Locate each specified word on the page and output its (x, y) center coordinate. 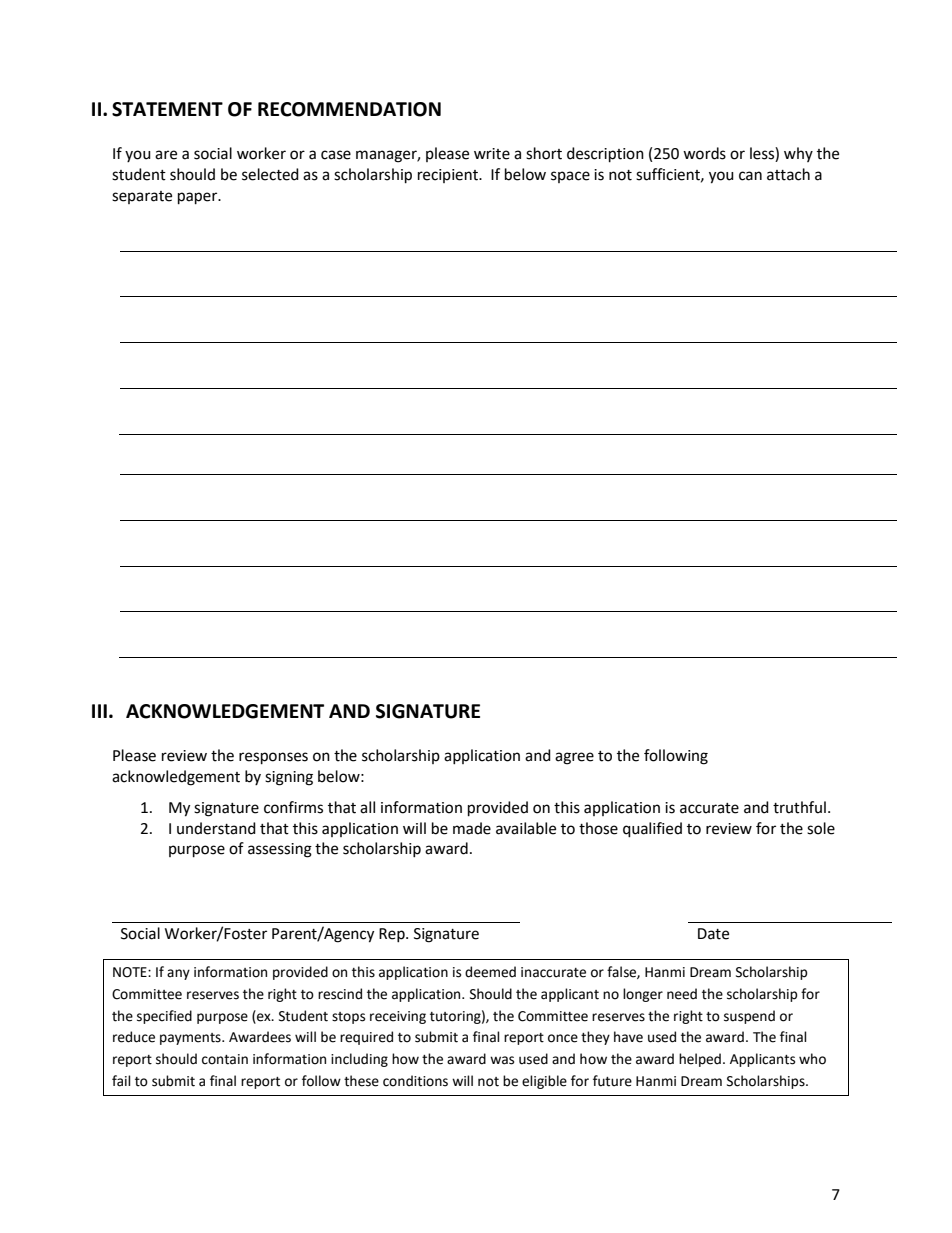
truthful (799, 807)
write (492, 154)
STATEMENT (167, 109)
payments (191, 1039)
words (704, 153)
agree (574, 758)
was (502, 1060)
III (99, 711)
